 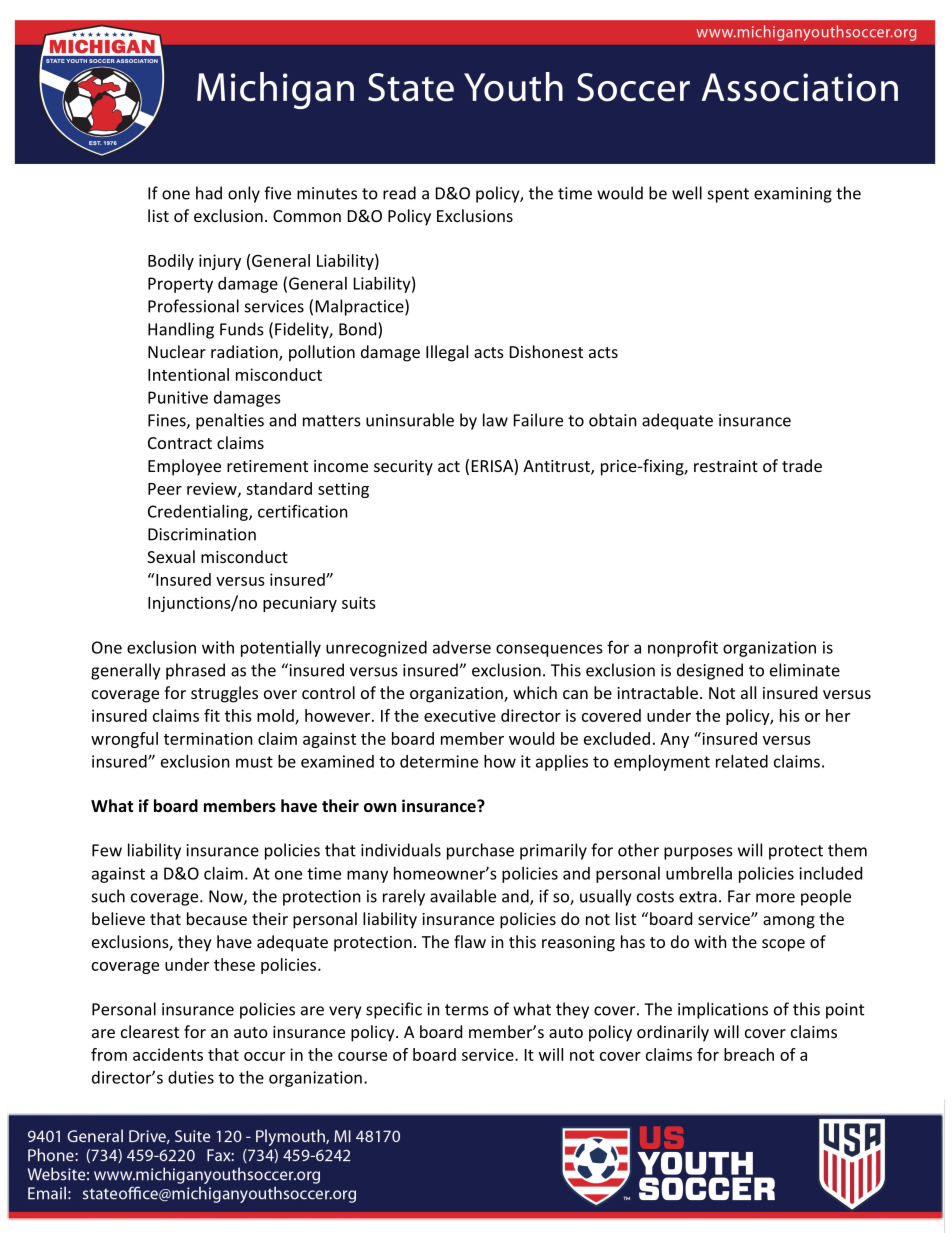 What do you see at coordinates (168, 1054) in the image?
I see `accidents` at bounding box center [168, 1054].
